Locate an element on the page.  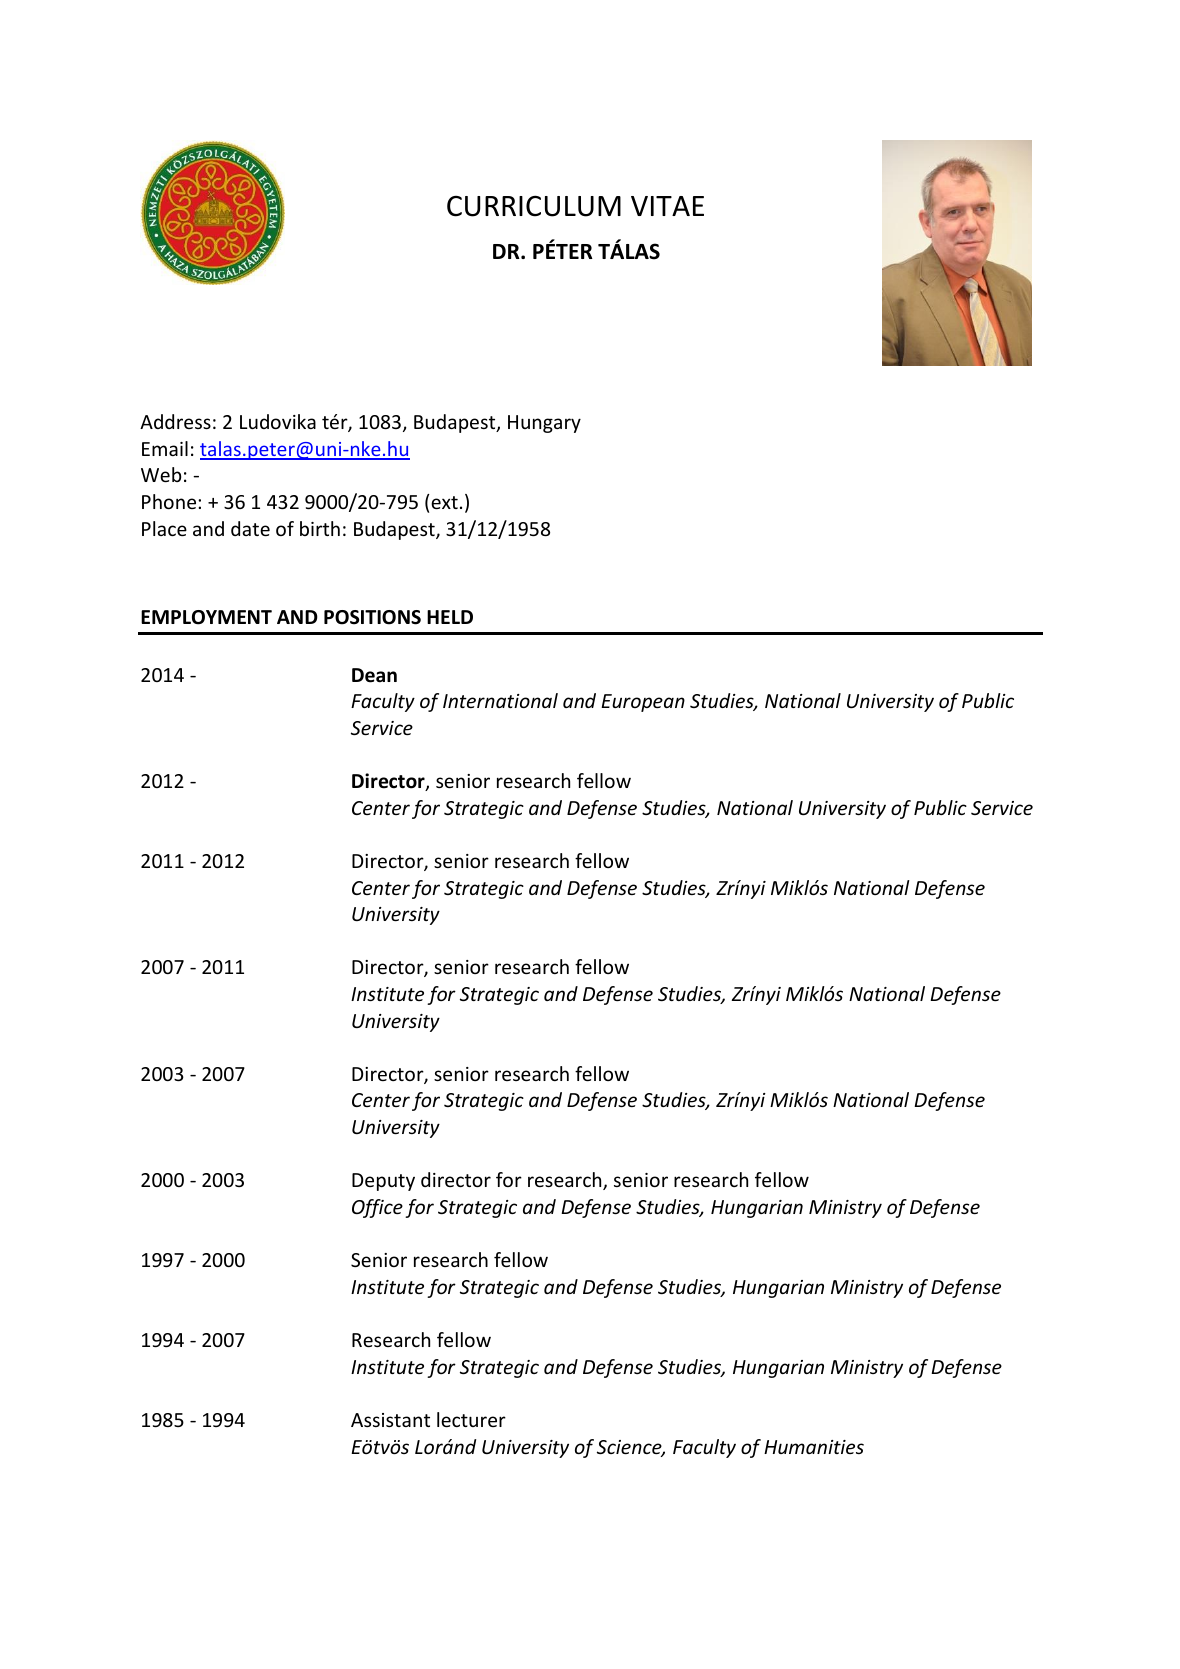
HELD is located at coordinates (450, 617).
